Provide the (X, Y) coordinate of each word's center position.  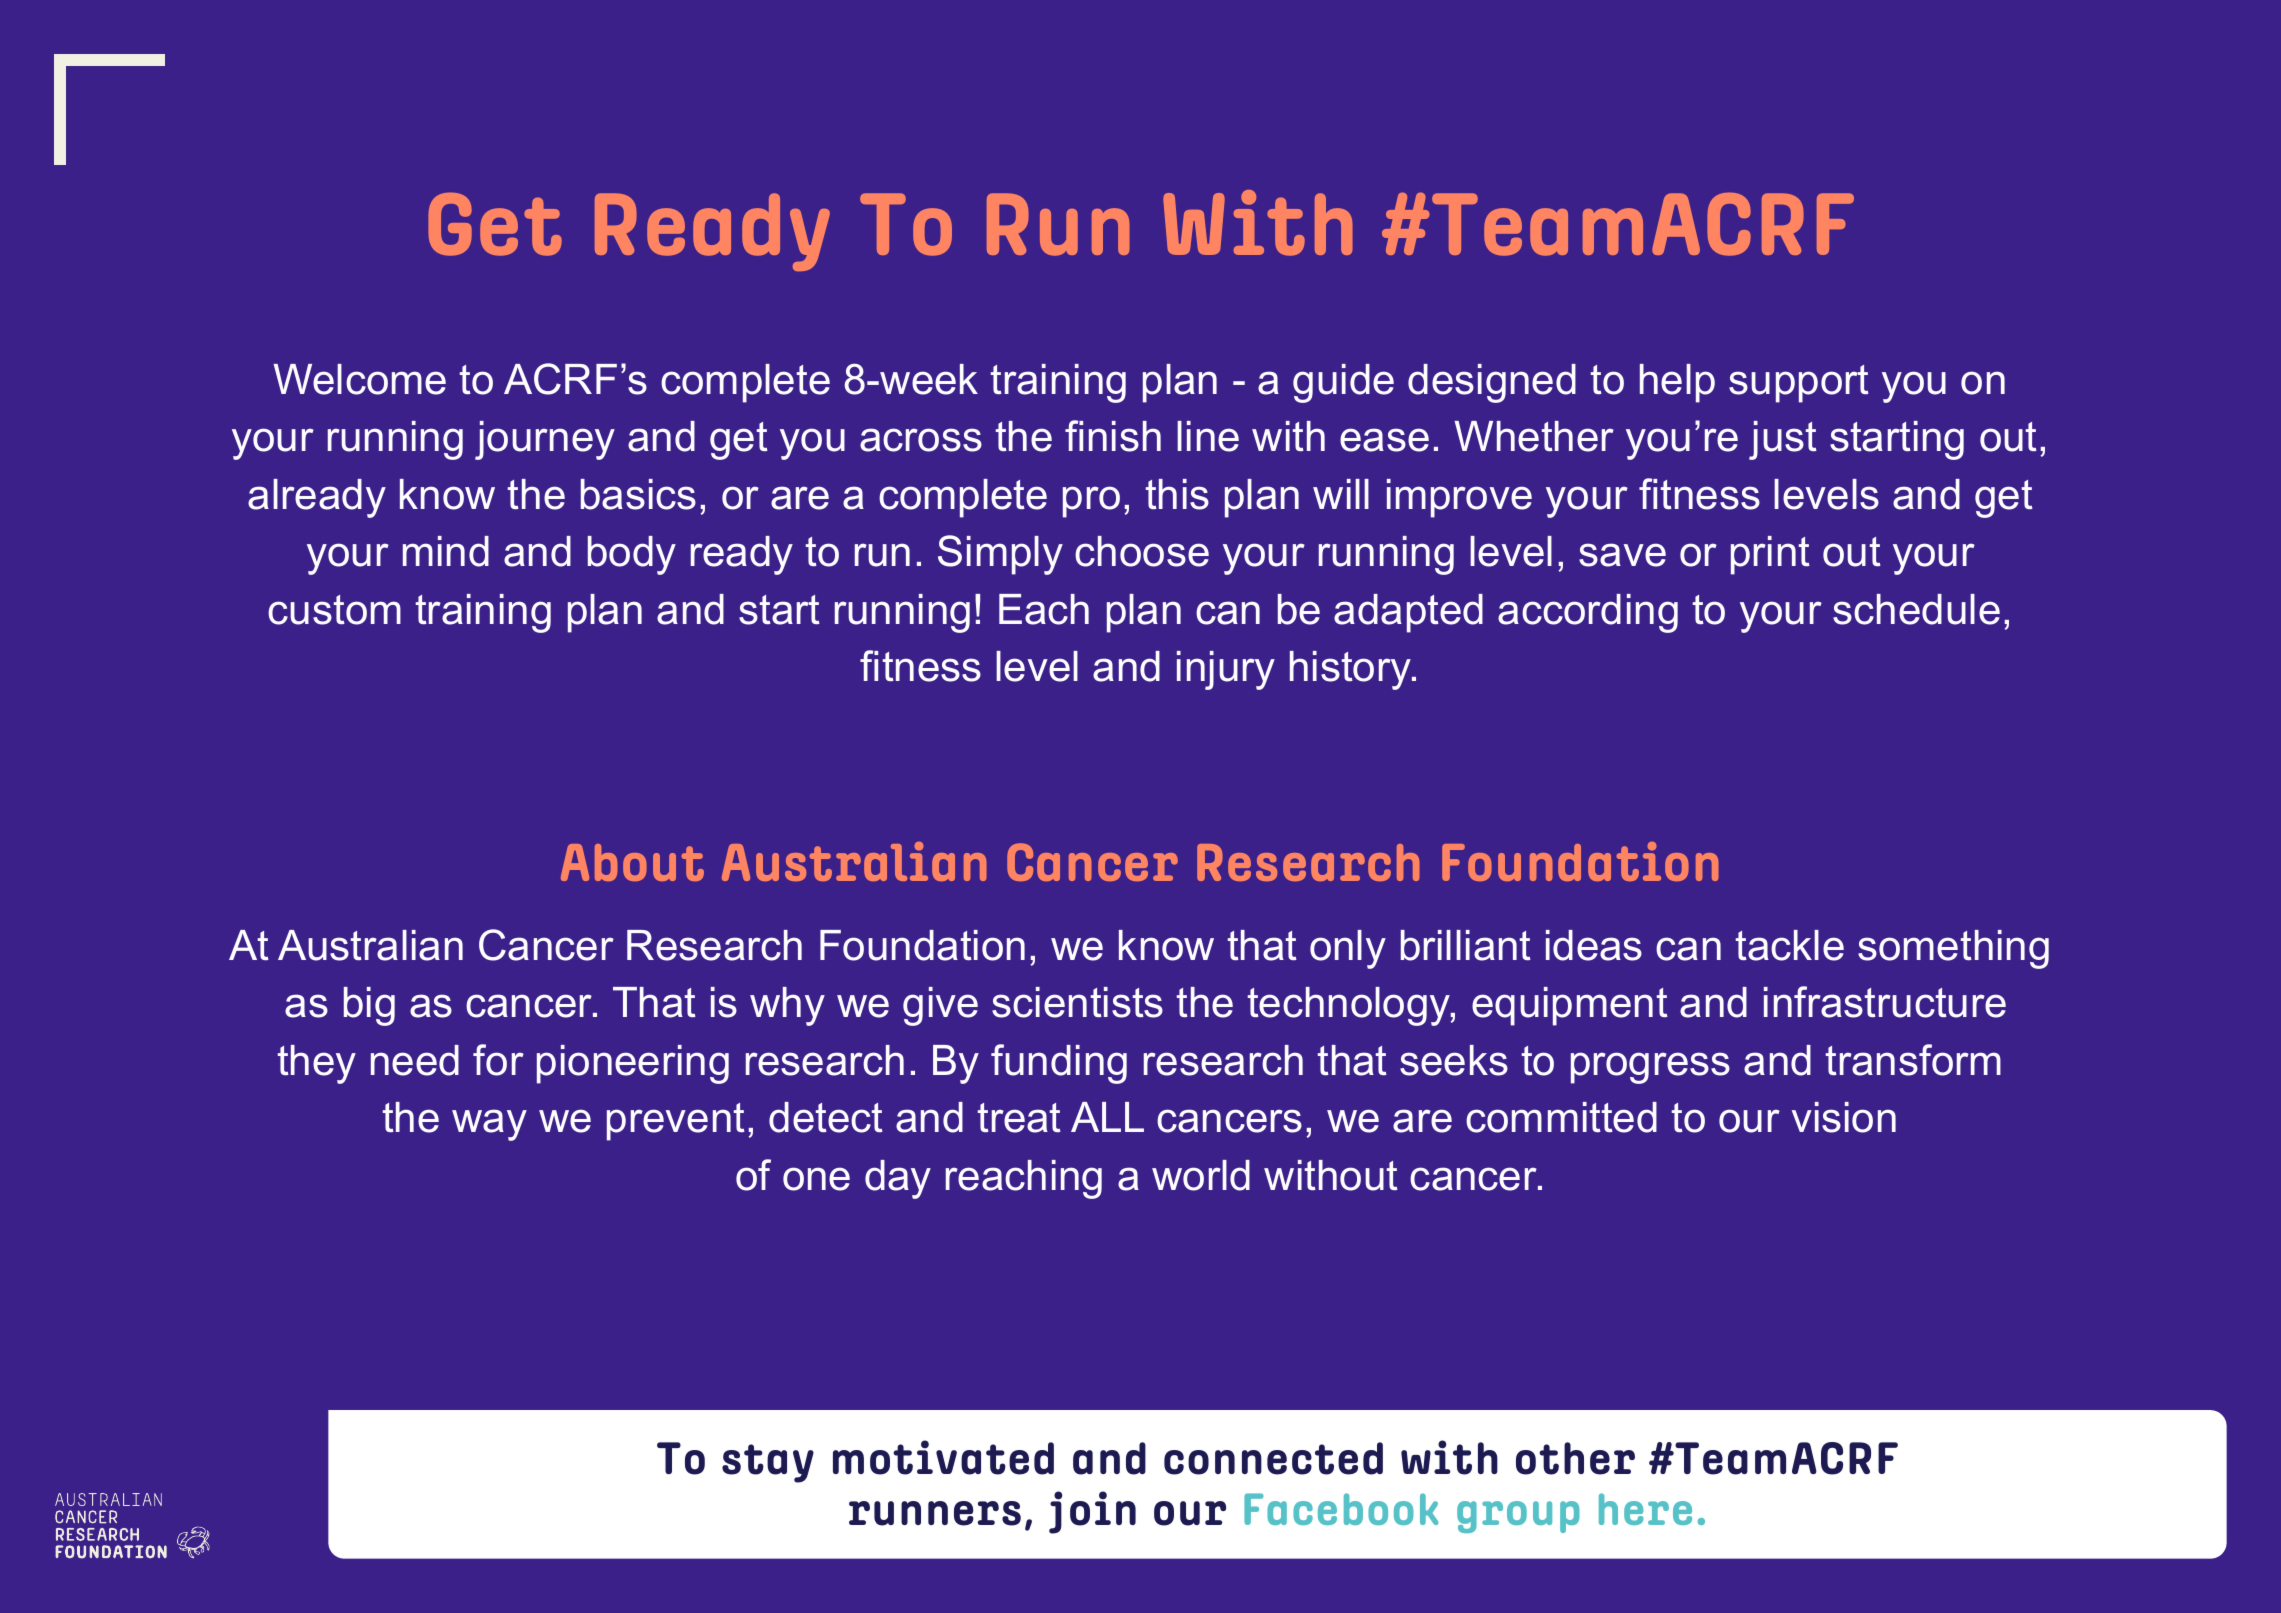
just (1783, 440)
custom (334, 610)
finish (1113, 436)
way (489, 1125)
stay (768, 1463)
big (369, 1006)
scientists (1077, 1002)
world (1201, 1175)
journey (545, 440)
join (1092, 1512)
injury (1226, 670)
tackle (1790, 945)
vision (1844, 1117)
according (1588, 613)
